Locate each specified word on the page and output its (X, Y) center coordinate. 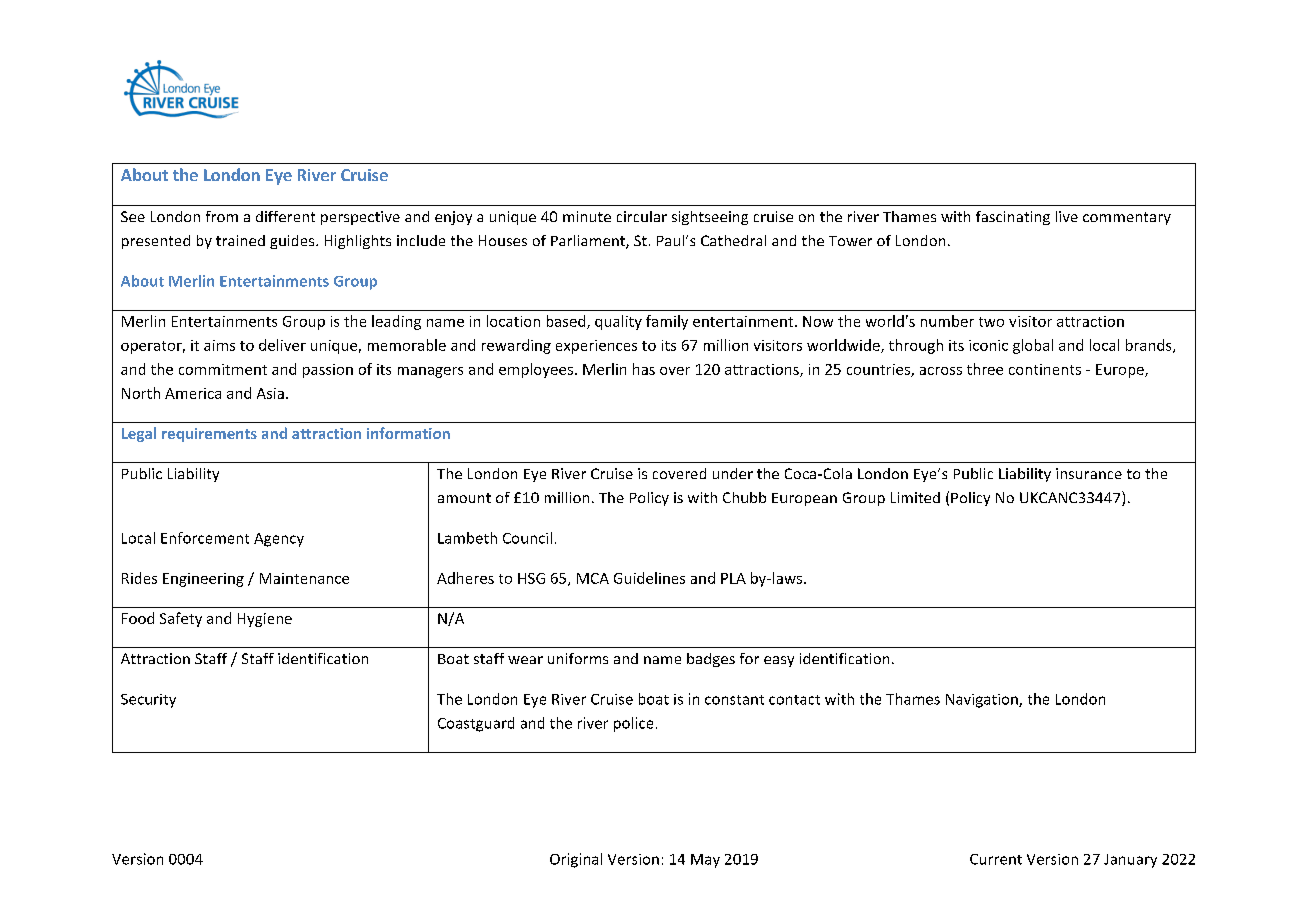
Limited (915, 497)
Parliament (589, 242)
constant (734, 700)
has (644, 369)
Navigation (983, 701)
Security (148, 701)
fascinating (1013, 218)
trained (240, 240)
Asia (270, 393)
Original (576, 860)
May (705, 861)
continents (1045, 369)
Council (527, 538)
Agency (279, 540)
